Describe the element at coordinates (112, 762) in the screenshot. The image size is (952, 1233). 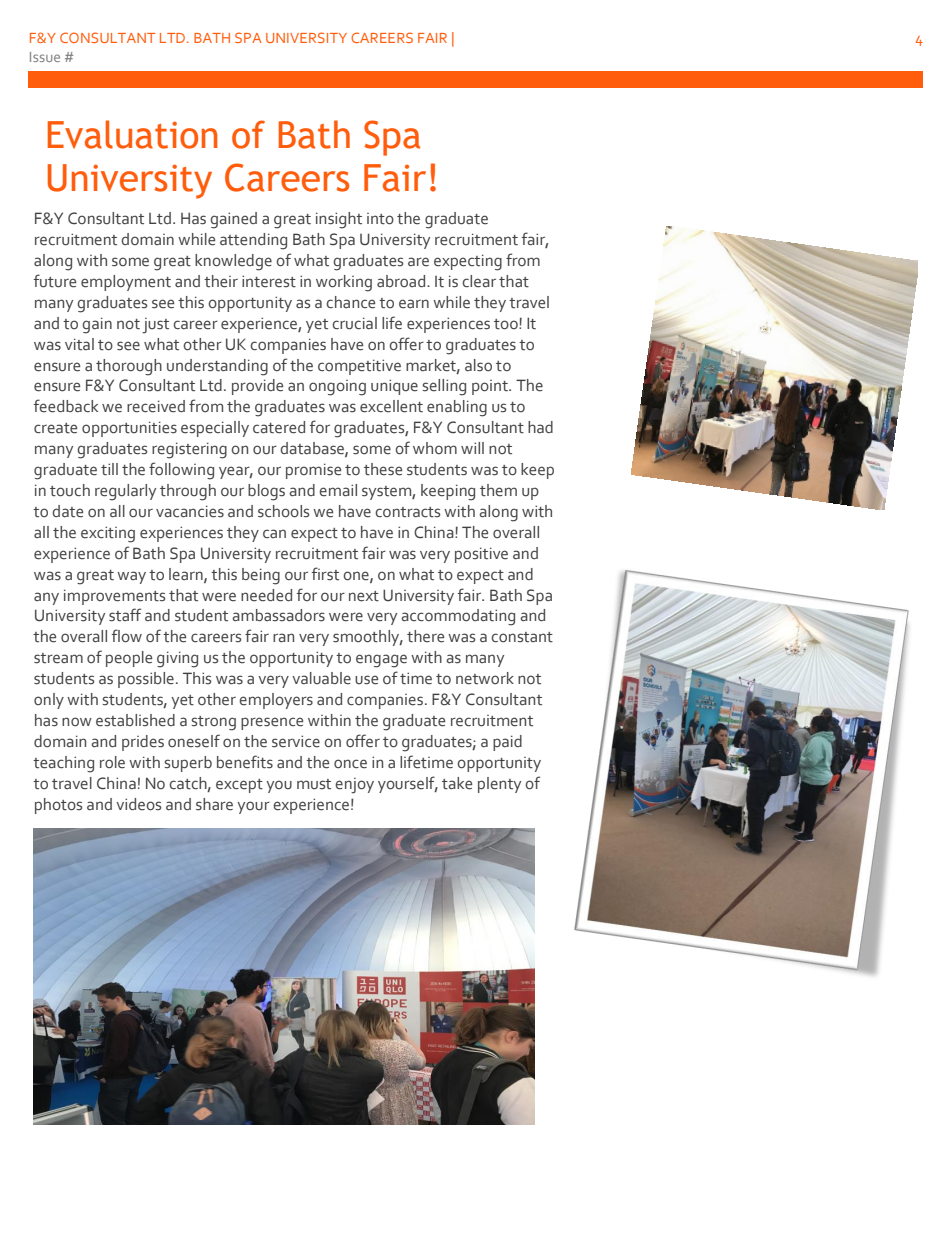
I see `role` at that location.
